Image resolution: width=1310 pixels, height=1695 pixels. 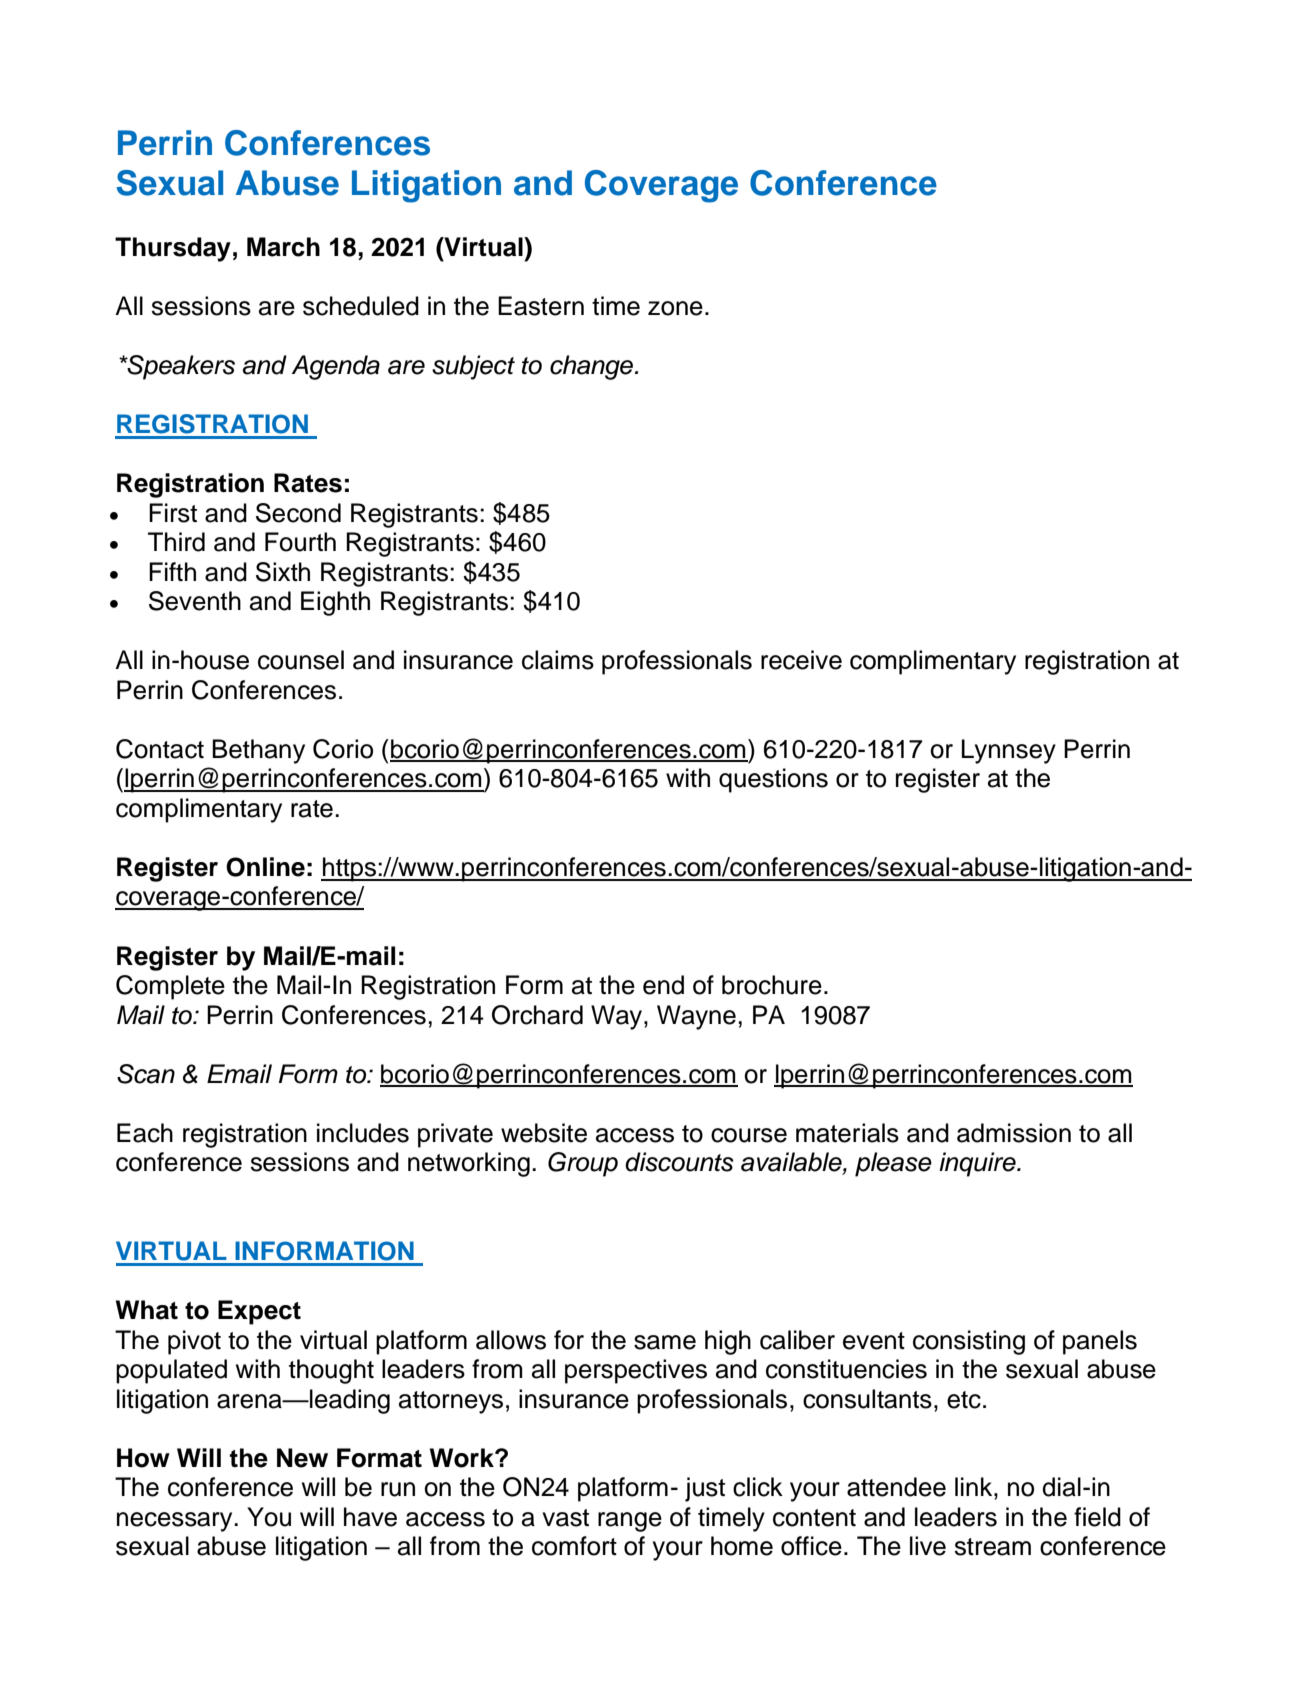 I want to click on change, so click(x=593, y=367).
